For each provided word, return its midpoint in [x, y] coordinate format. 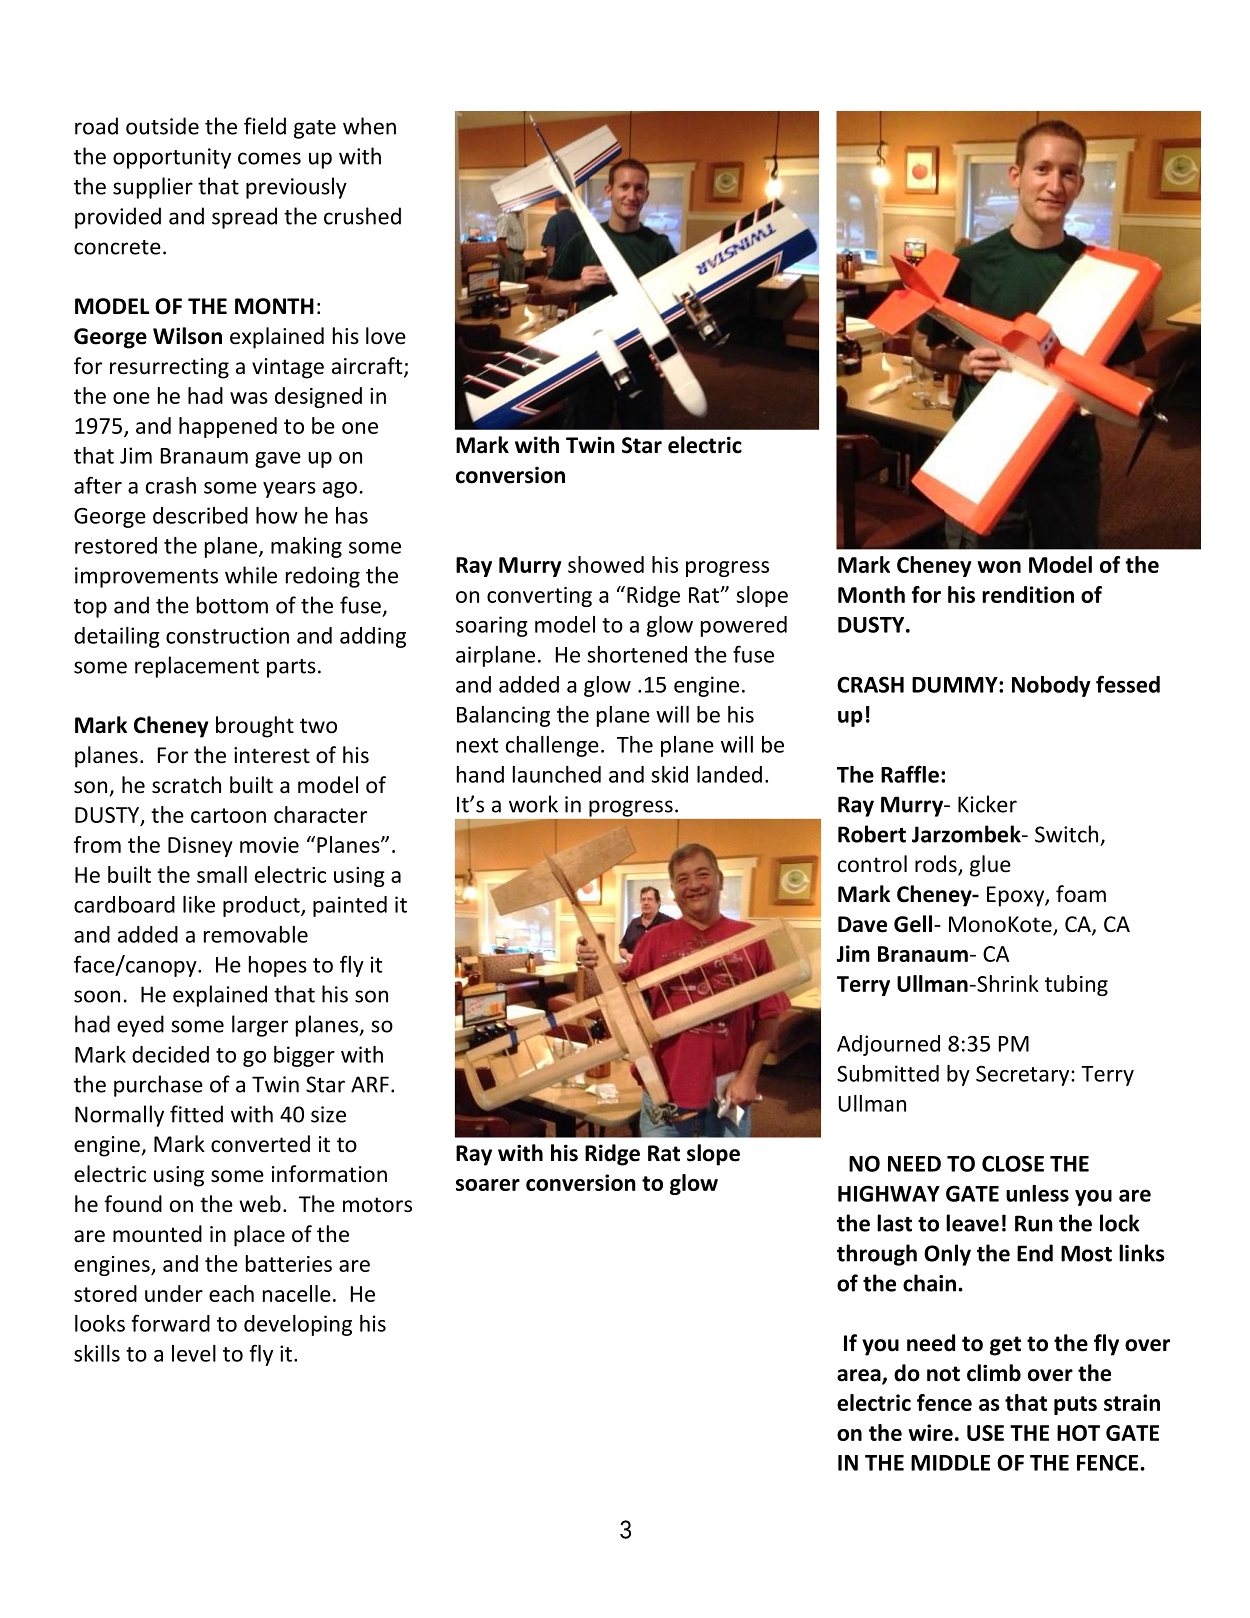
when [369, 126]
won [999, 567]
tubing [1076, 985]
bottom [232, 605]
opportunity [172, 158]
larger [260, 1026]
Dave [862, 924]
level [194, 1353]
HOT [1078, 1433]
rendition [1028, 594]
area [860, 1376]
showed [606, 564]
